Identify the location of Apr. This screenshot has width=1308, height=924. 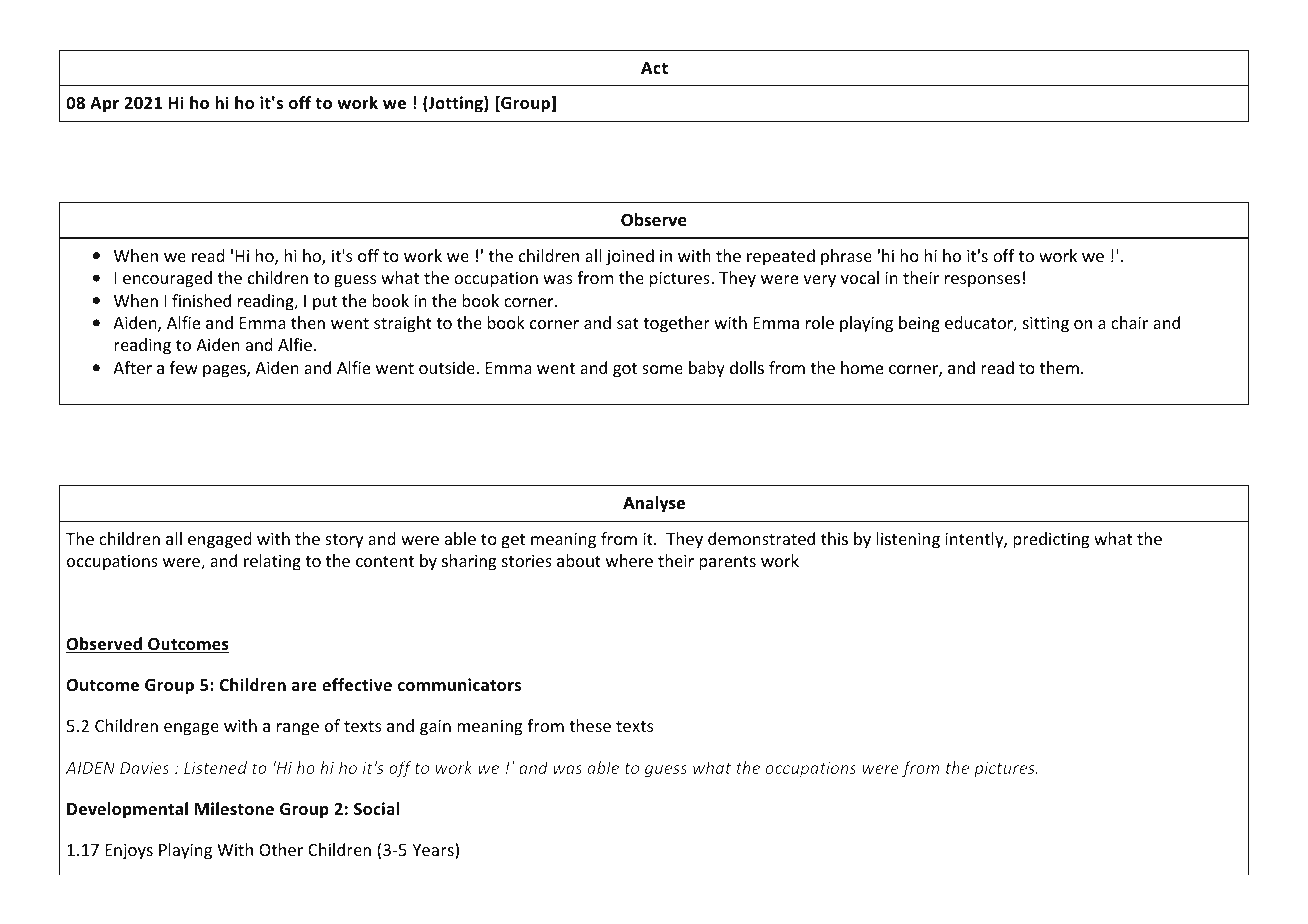
(104, 105).
